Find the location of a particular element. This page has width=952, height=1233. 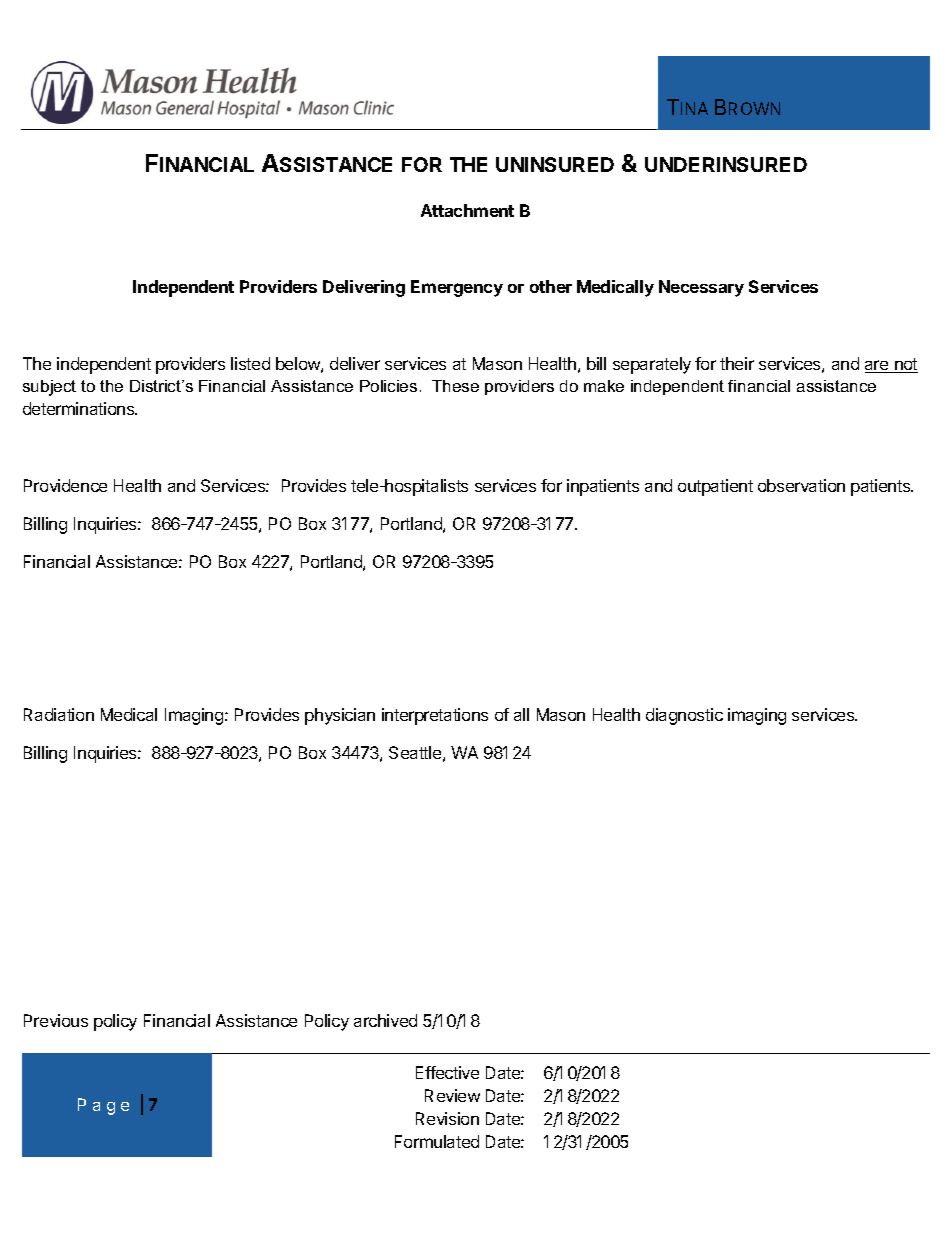

listed is located at coordinates (250, 363).
